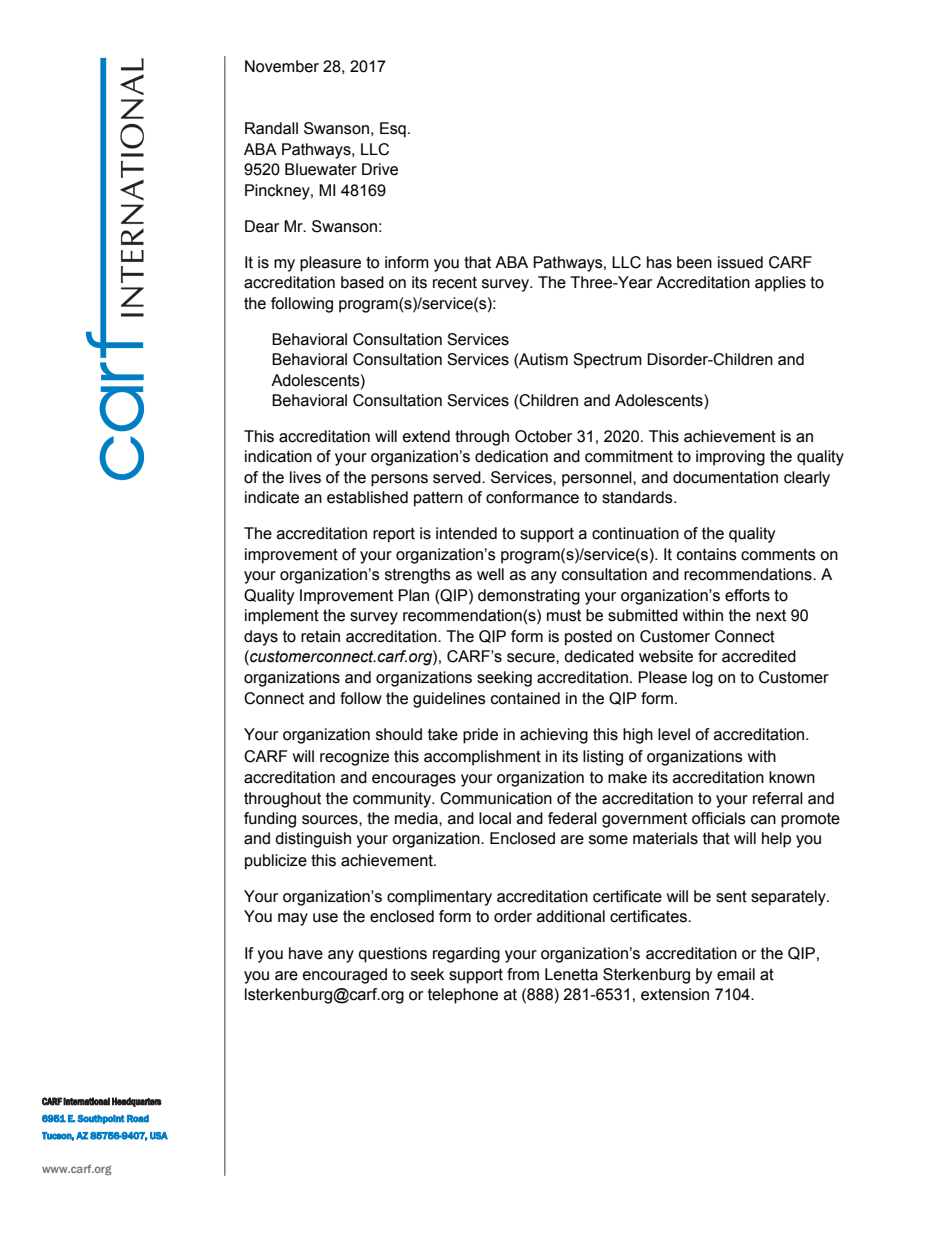 Image resolution: width=952 pixels, height=1233 pixels. Describe the element at coordinates (455, 283) in the screenshot. I see `recent` at that location.
